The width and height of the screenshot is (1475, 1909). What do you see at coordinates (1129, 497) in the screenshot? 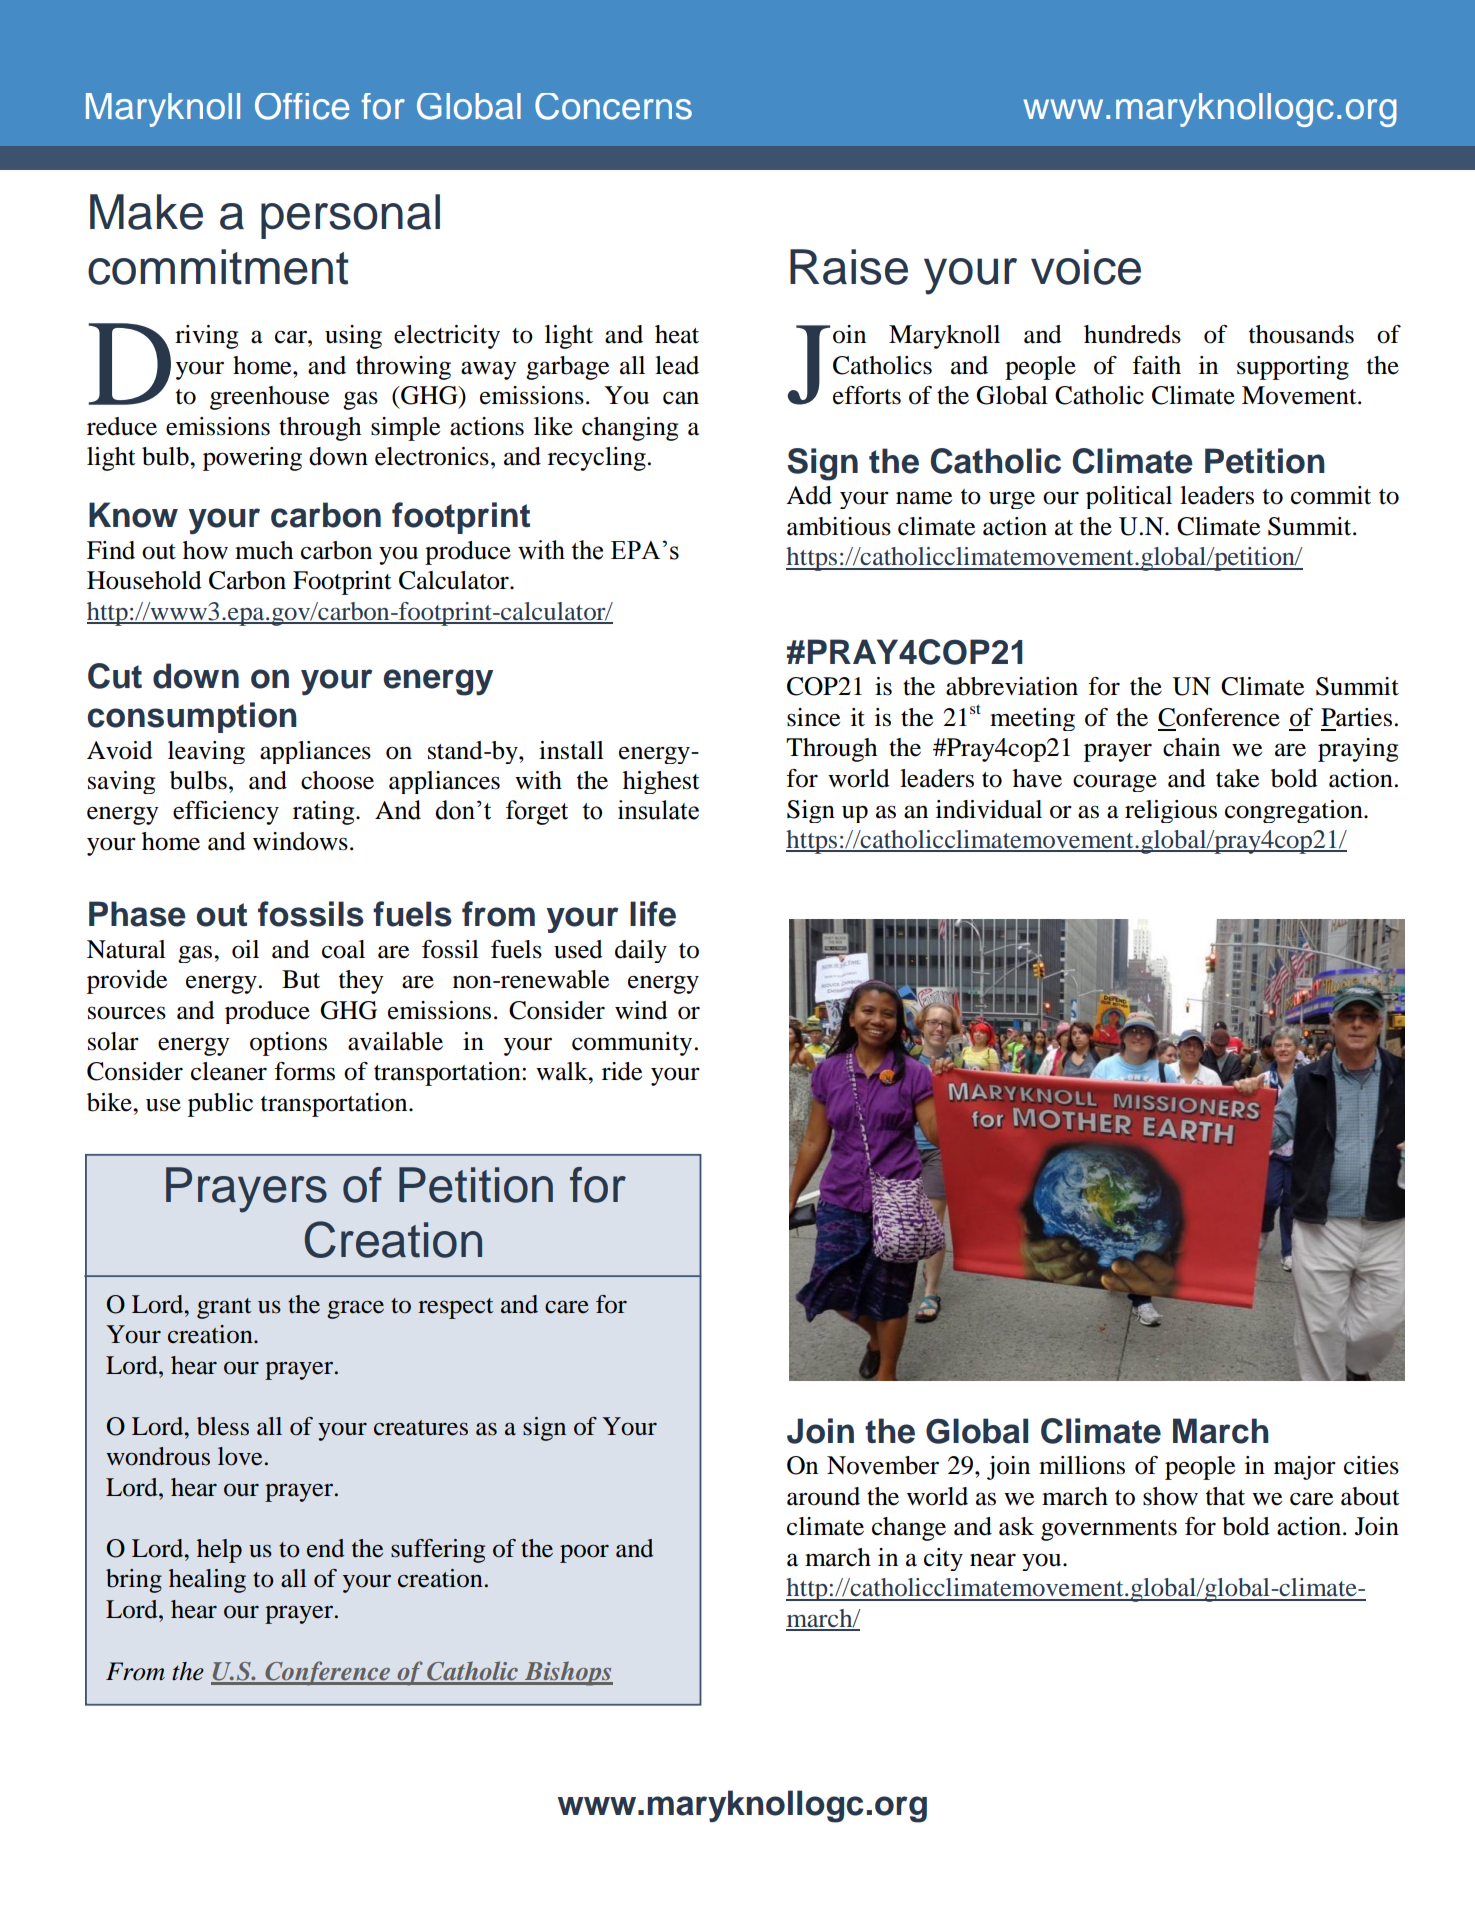
I see `political` at bounding box center [1129, 497].
